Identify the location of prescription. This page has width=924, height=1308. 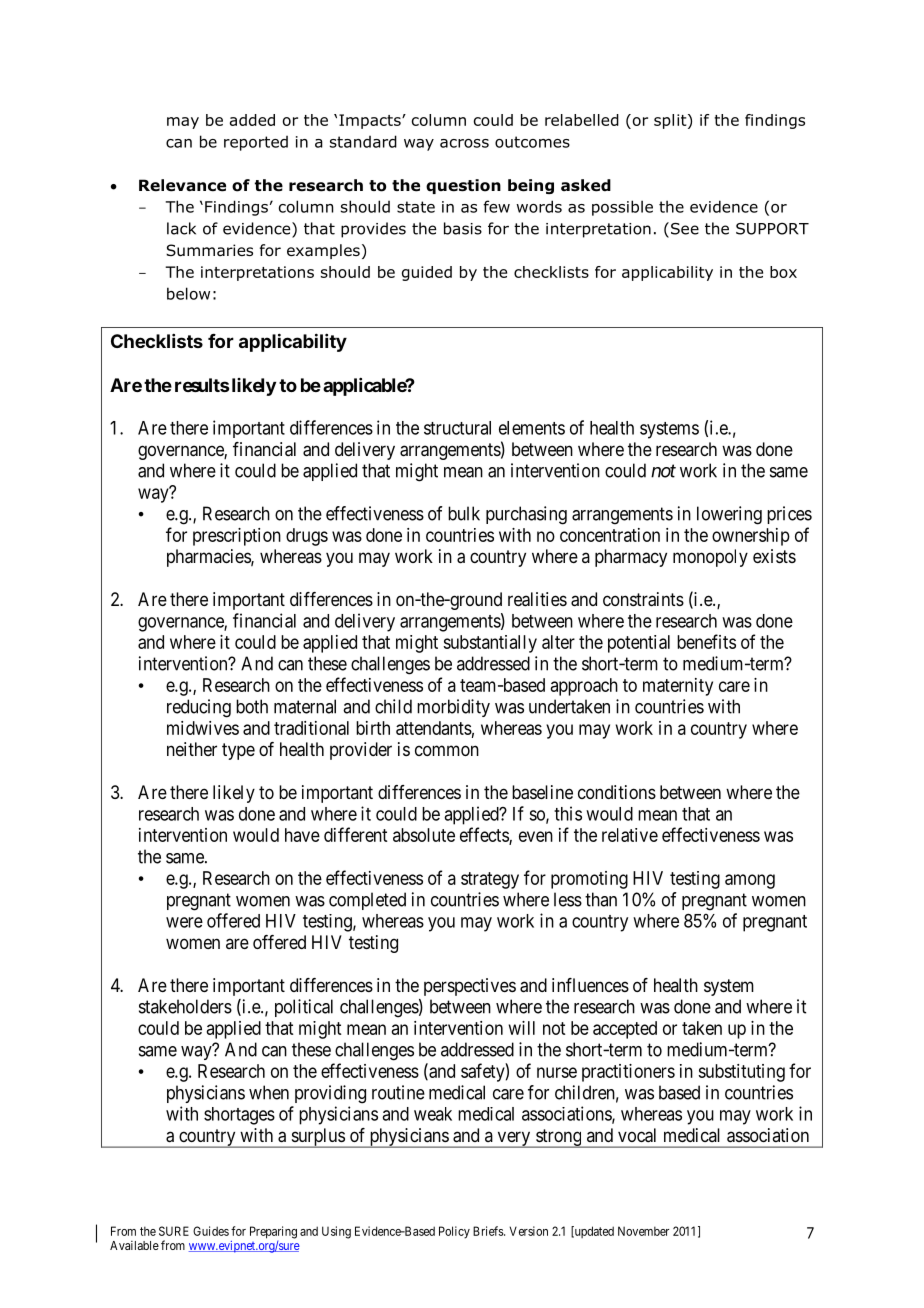
(237, 537).
